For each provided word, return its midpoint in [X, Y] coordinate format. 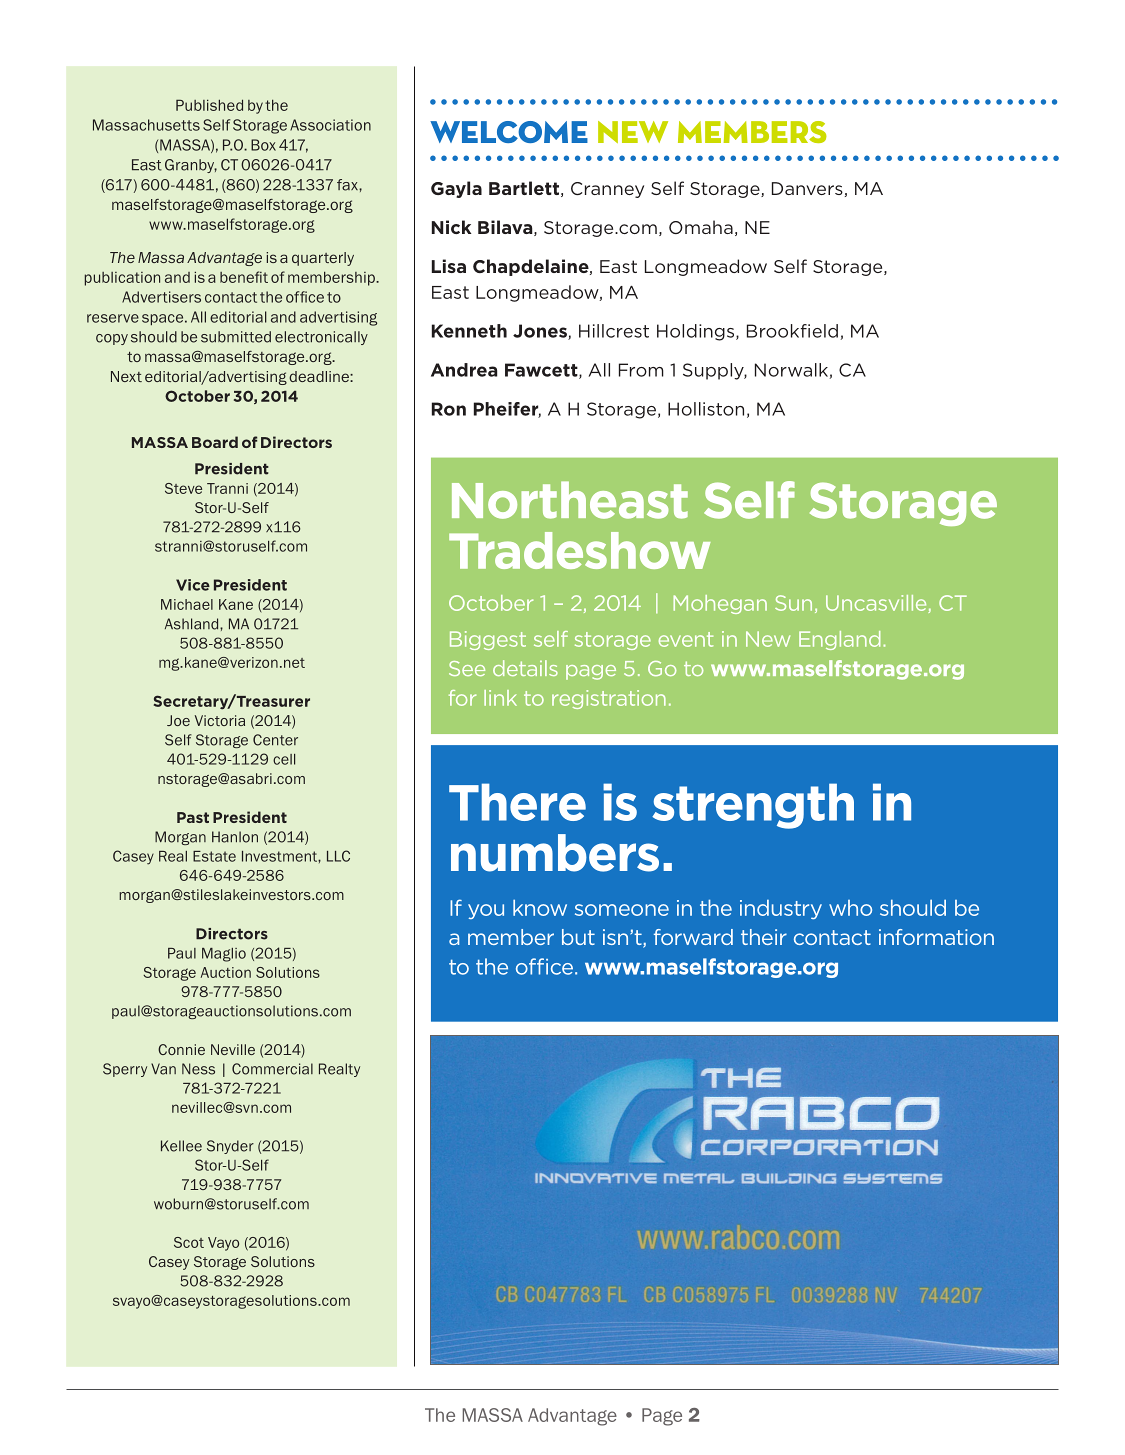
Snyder [230, 1147]
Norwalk [791, 370]
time [444, 158]
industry [781, 909]
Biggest [488, 640]
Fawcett [542, 371]
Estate [214, 856]
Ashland [193, 624]
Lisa [449, 266]
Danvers [807, 188]
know [540, 907]
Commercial [272, 1069]
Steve [183, 488]
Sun [793, 603]
